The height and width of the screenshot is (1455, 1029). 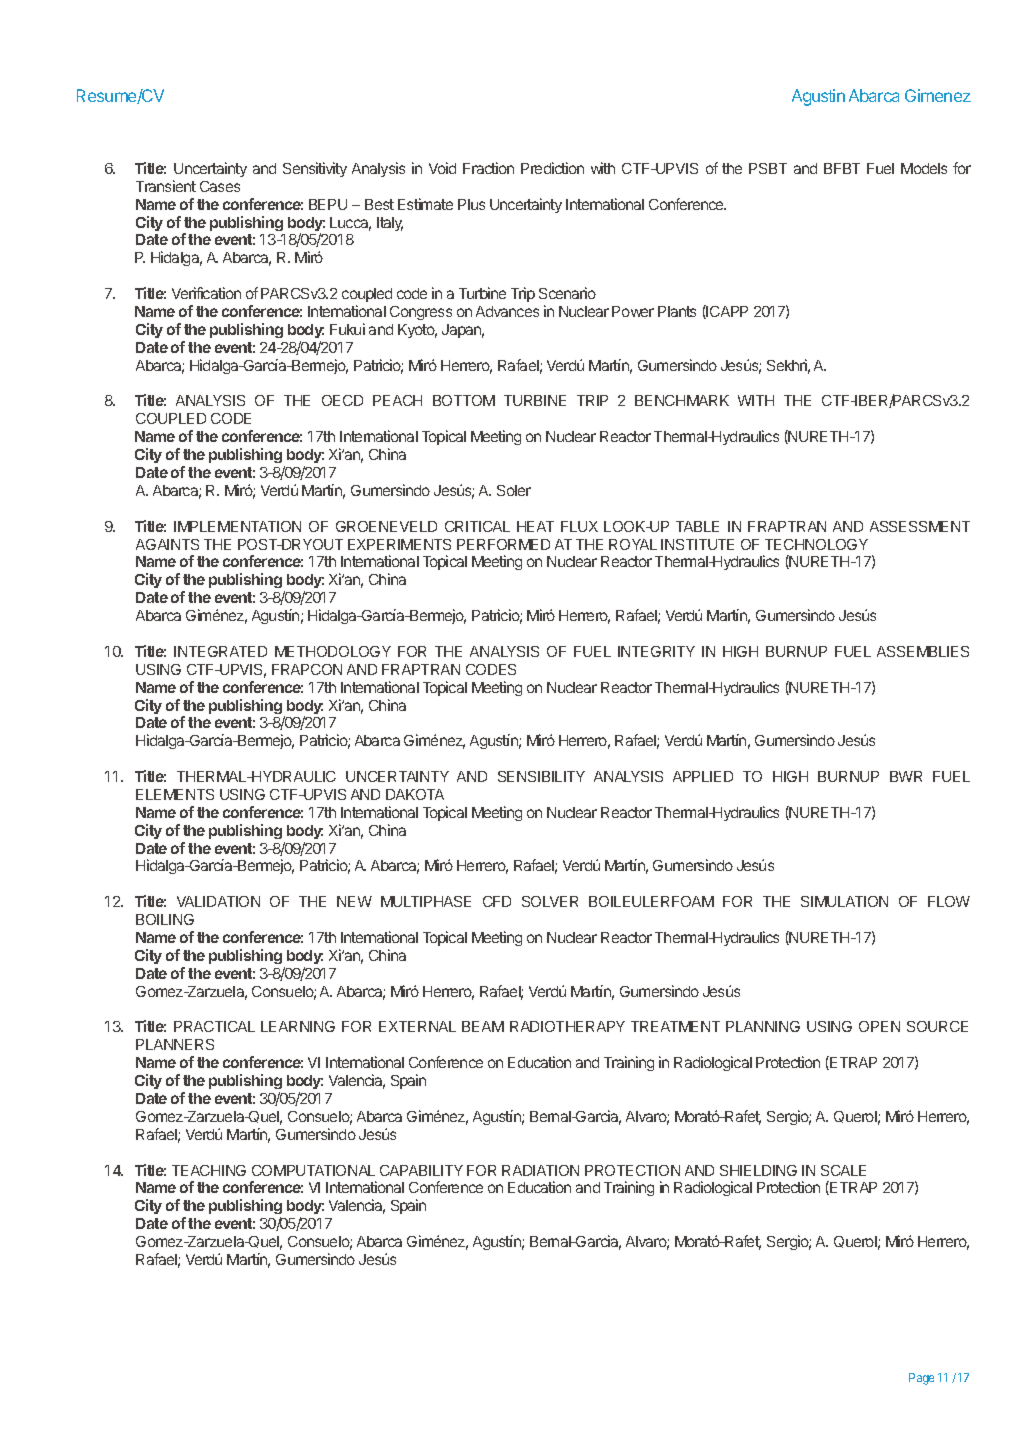 What do you see at coordinates (844, 901) in the screenshot?
I see `SIMULATION` at bounding box center [844, 901].
